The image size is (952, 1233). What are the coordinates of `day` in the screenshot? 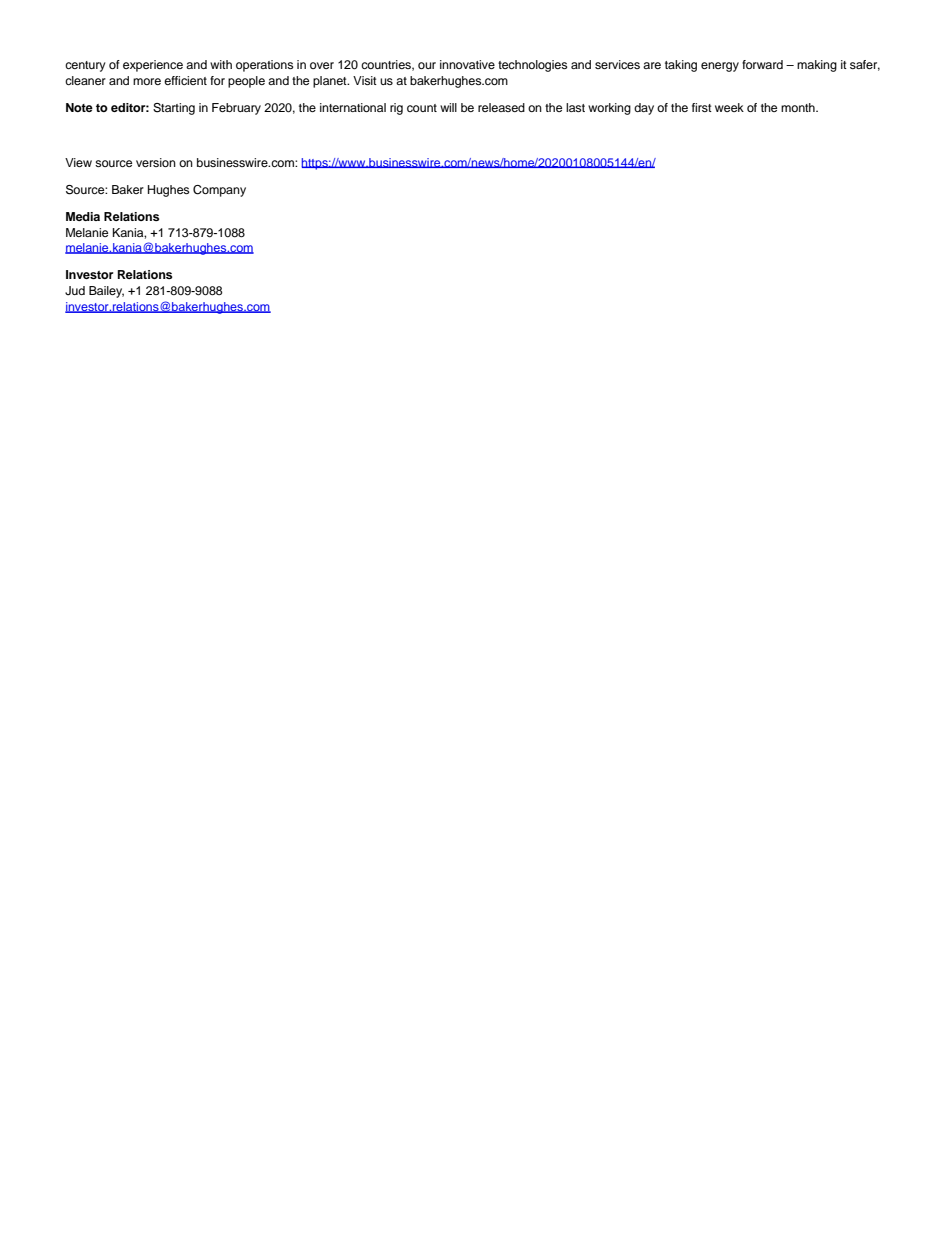 It's located at (644, 109).
